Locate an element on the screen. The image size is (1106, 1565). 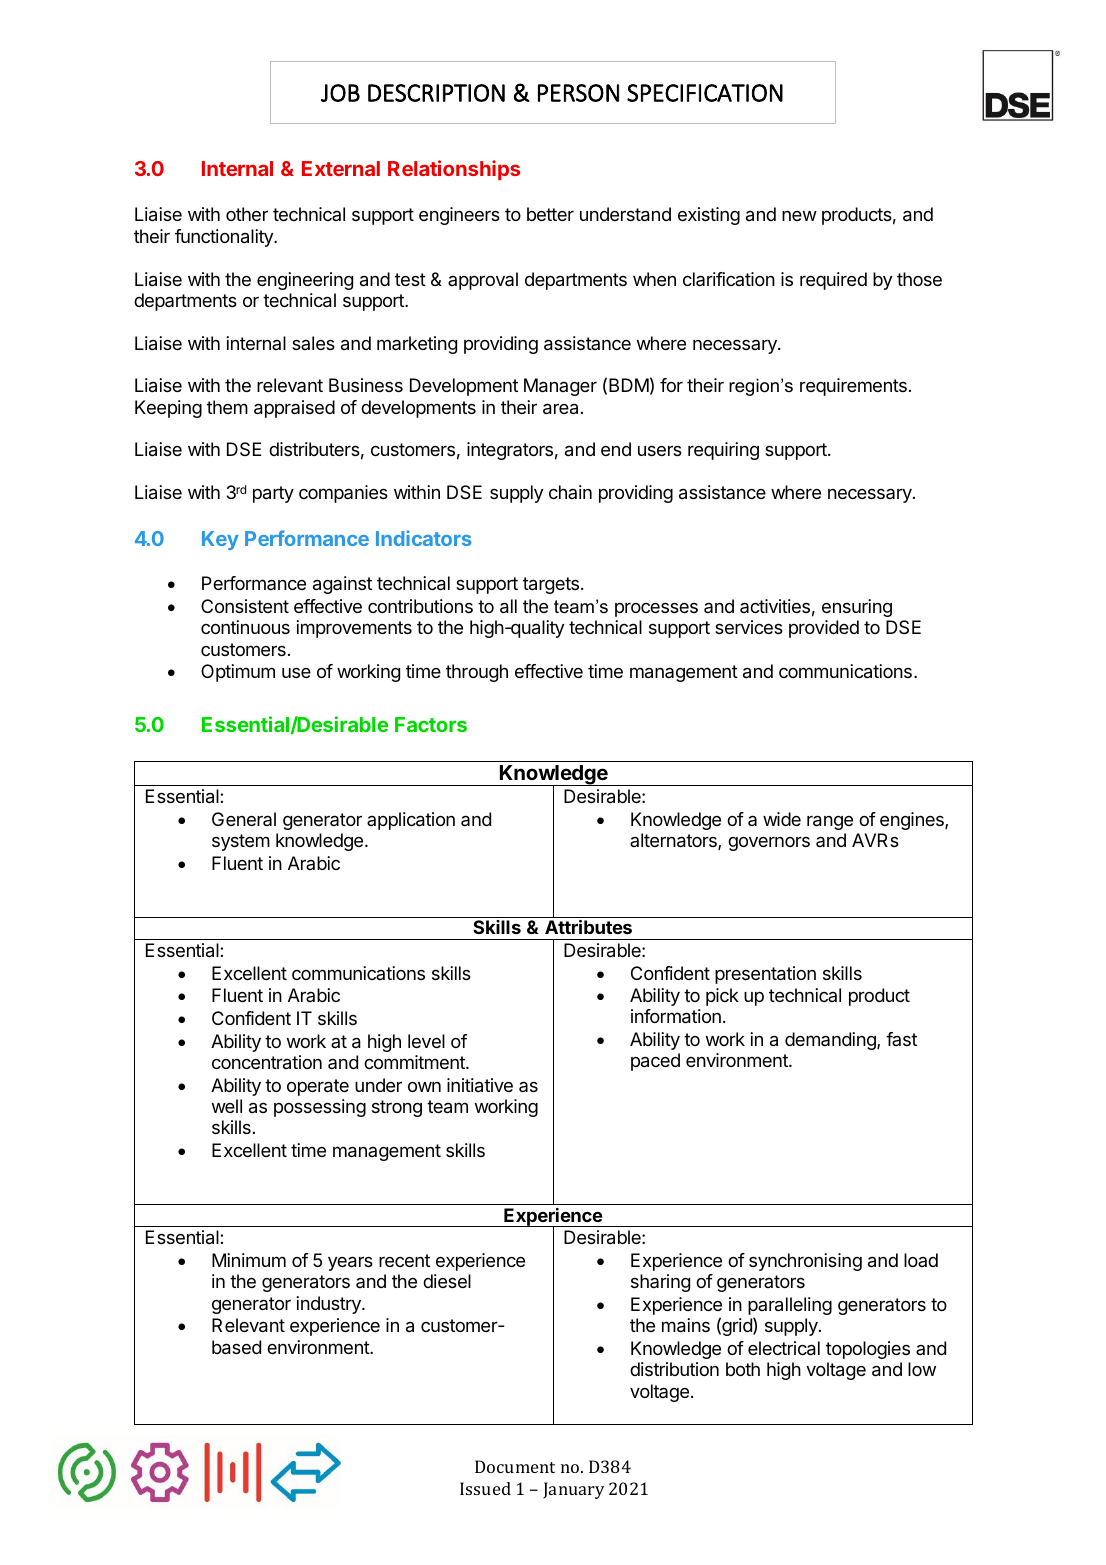
other is located at coordinates (247, 214).
